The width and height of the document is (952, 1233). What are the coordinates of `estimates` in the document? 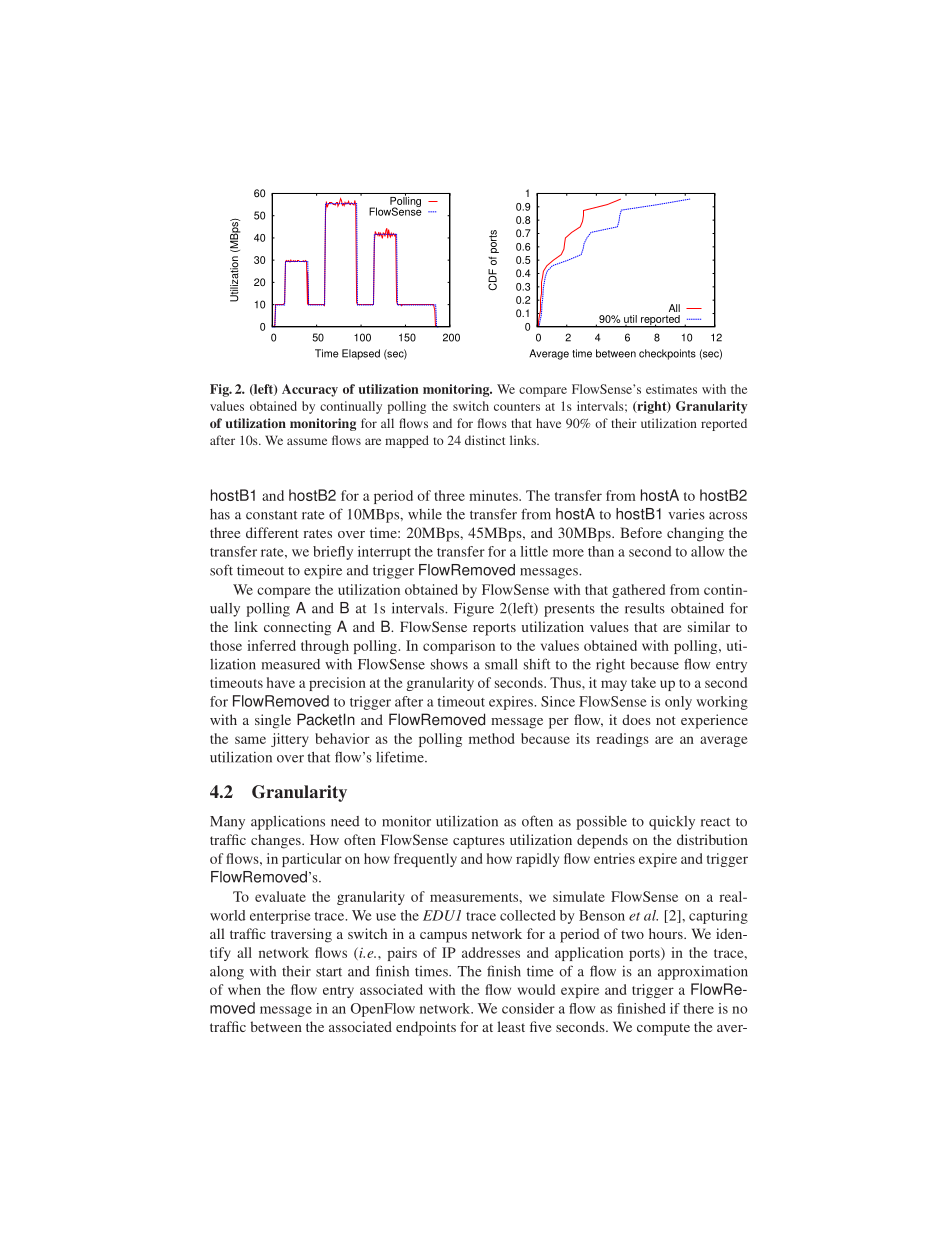 It's located at (671, 389).
